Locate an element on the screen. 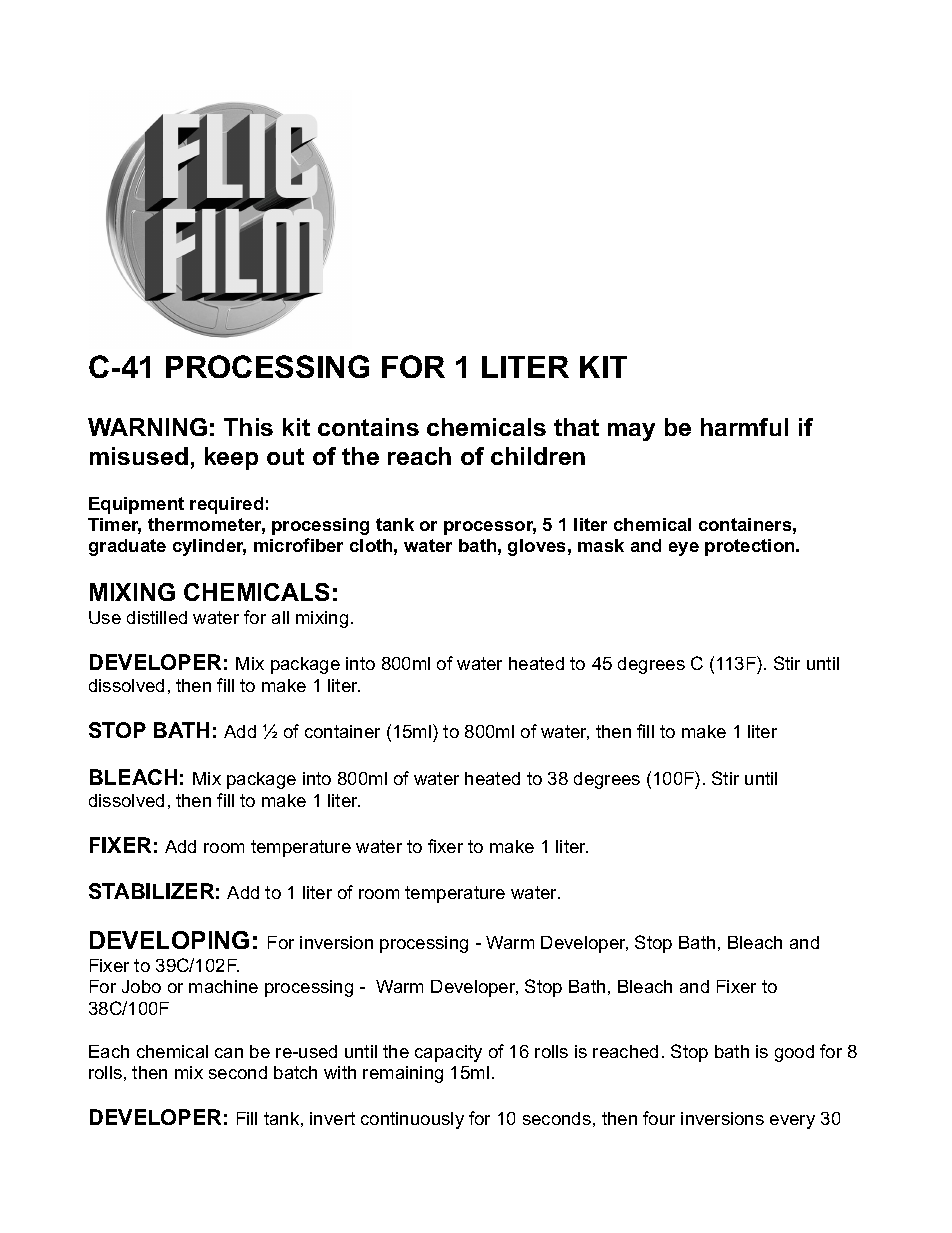  continuously is located at coordinates (412, 1120).
